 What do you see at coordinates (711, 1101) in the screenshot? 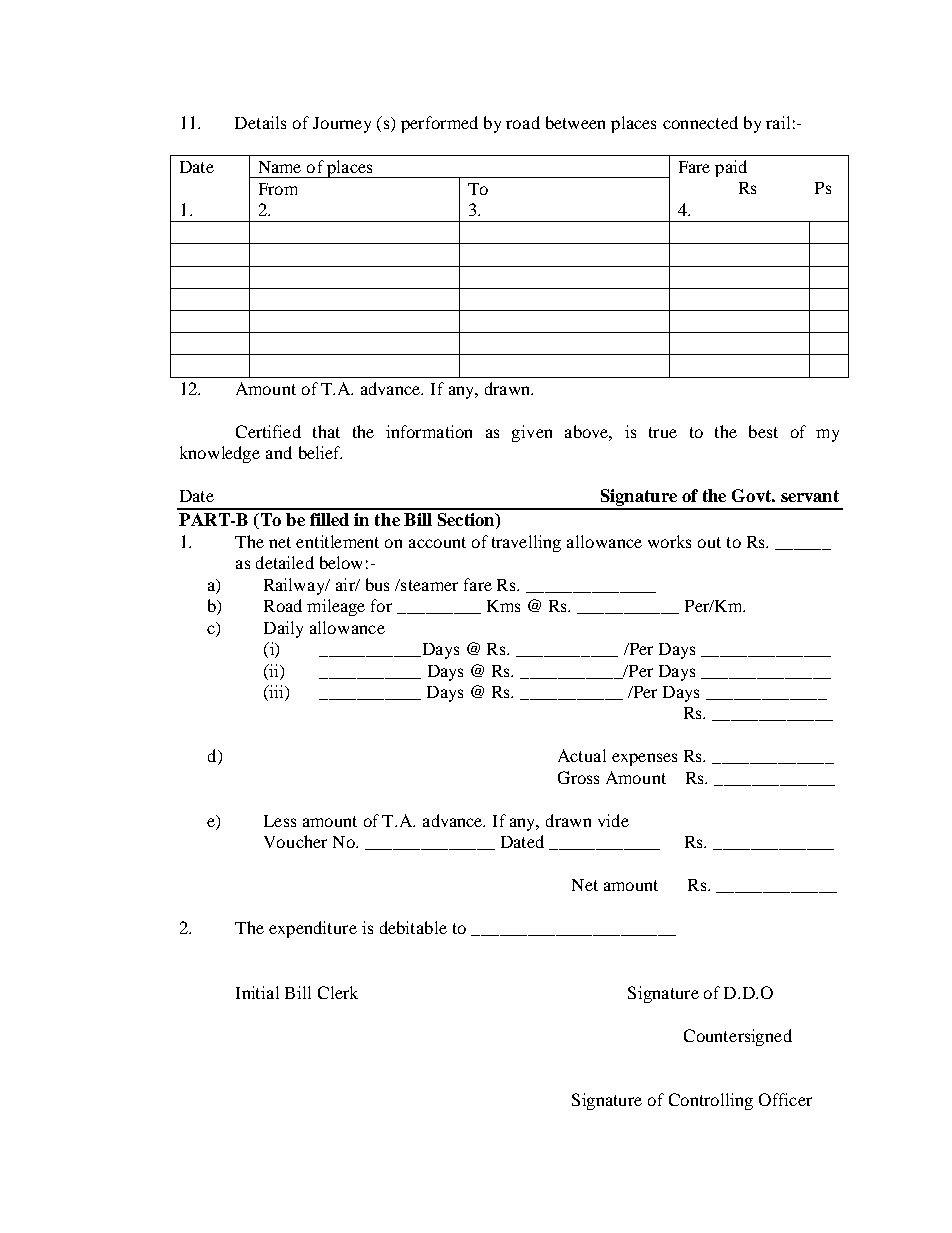
I see `Controlling` at bounding box center [711, 1101].
